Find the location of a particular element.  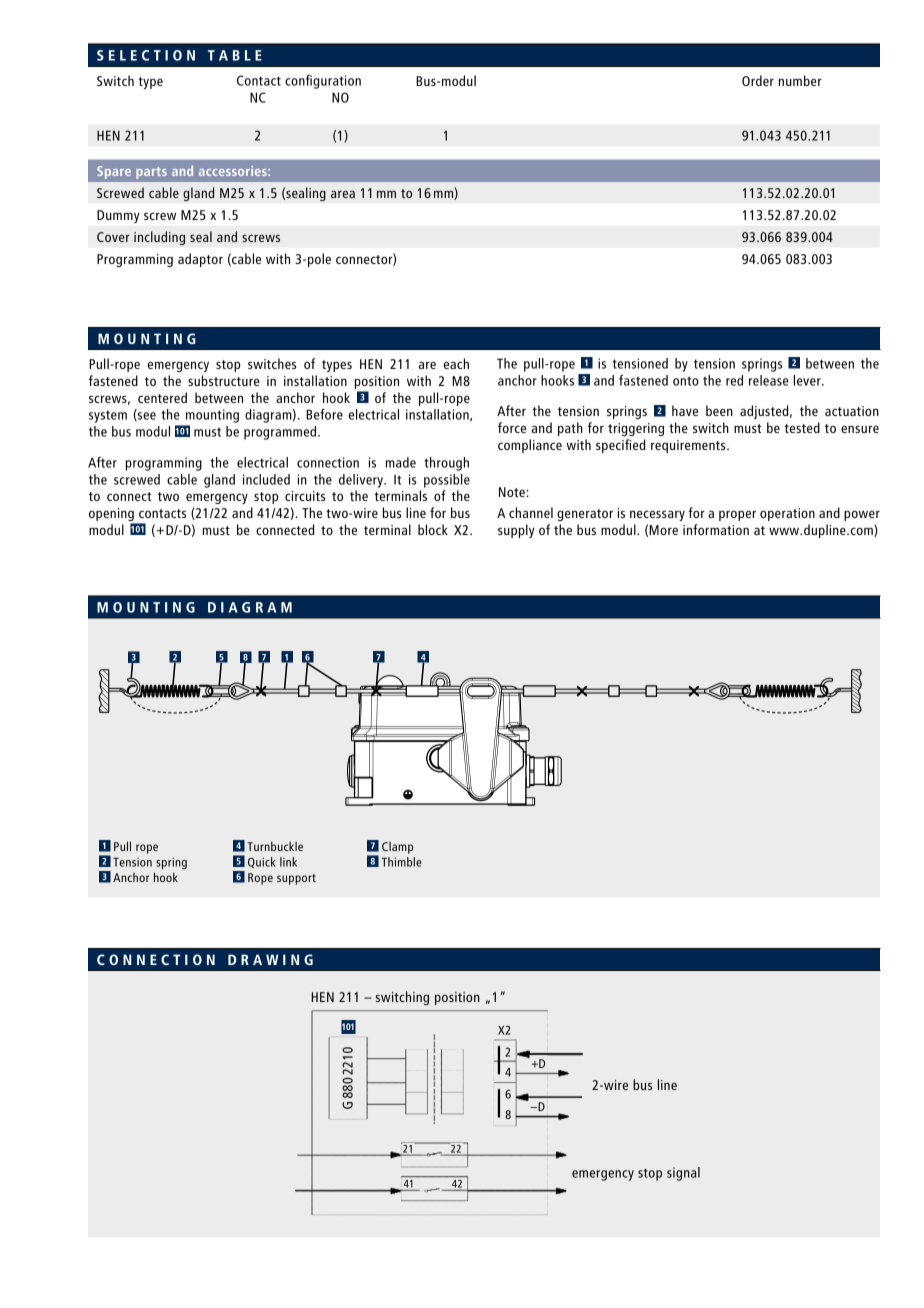

information is located at coordinates (716, 529).
